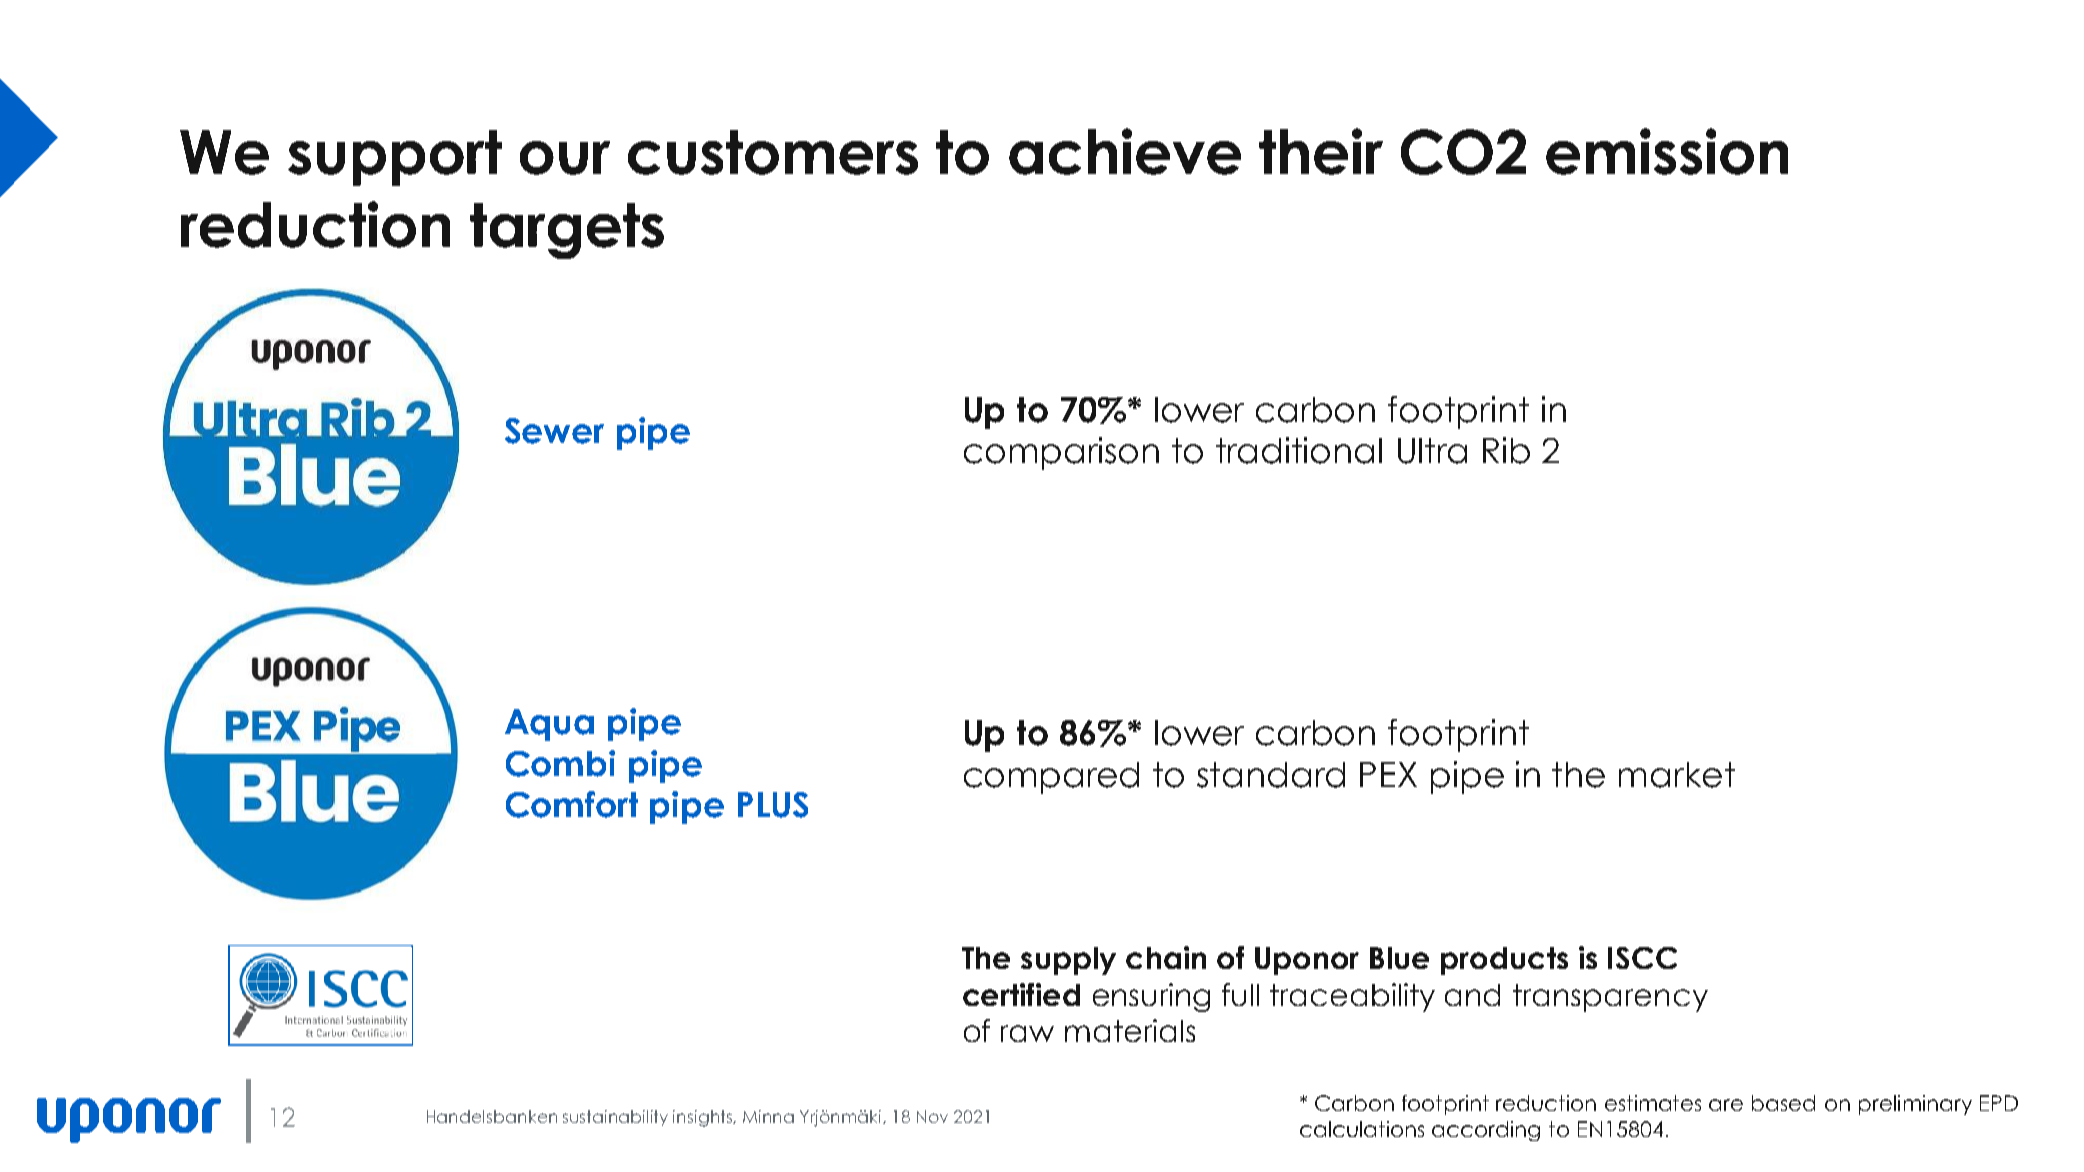  What do you see at coordinates (1271, 775) in the page?
I see `standard` at bounding box center [1271, 775].
